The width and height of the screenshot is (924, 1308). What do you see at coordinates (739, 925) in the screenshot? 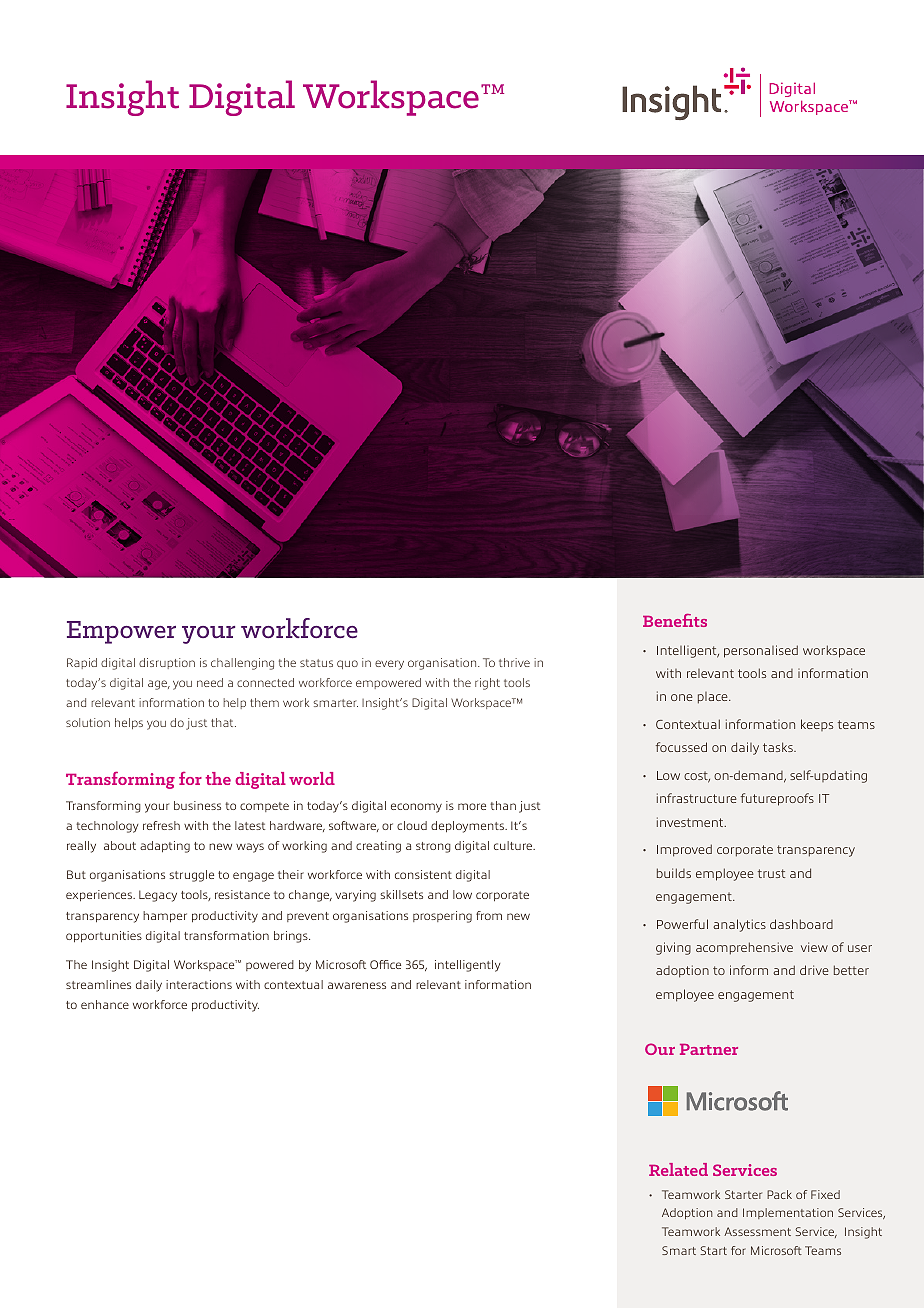
I see `analytics` at bounding box center [739, 925].
